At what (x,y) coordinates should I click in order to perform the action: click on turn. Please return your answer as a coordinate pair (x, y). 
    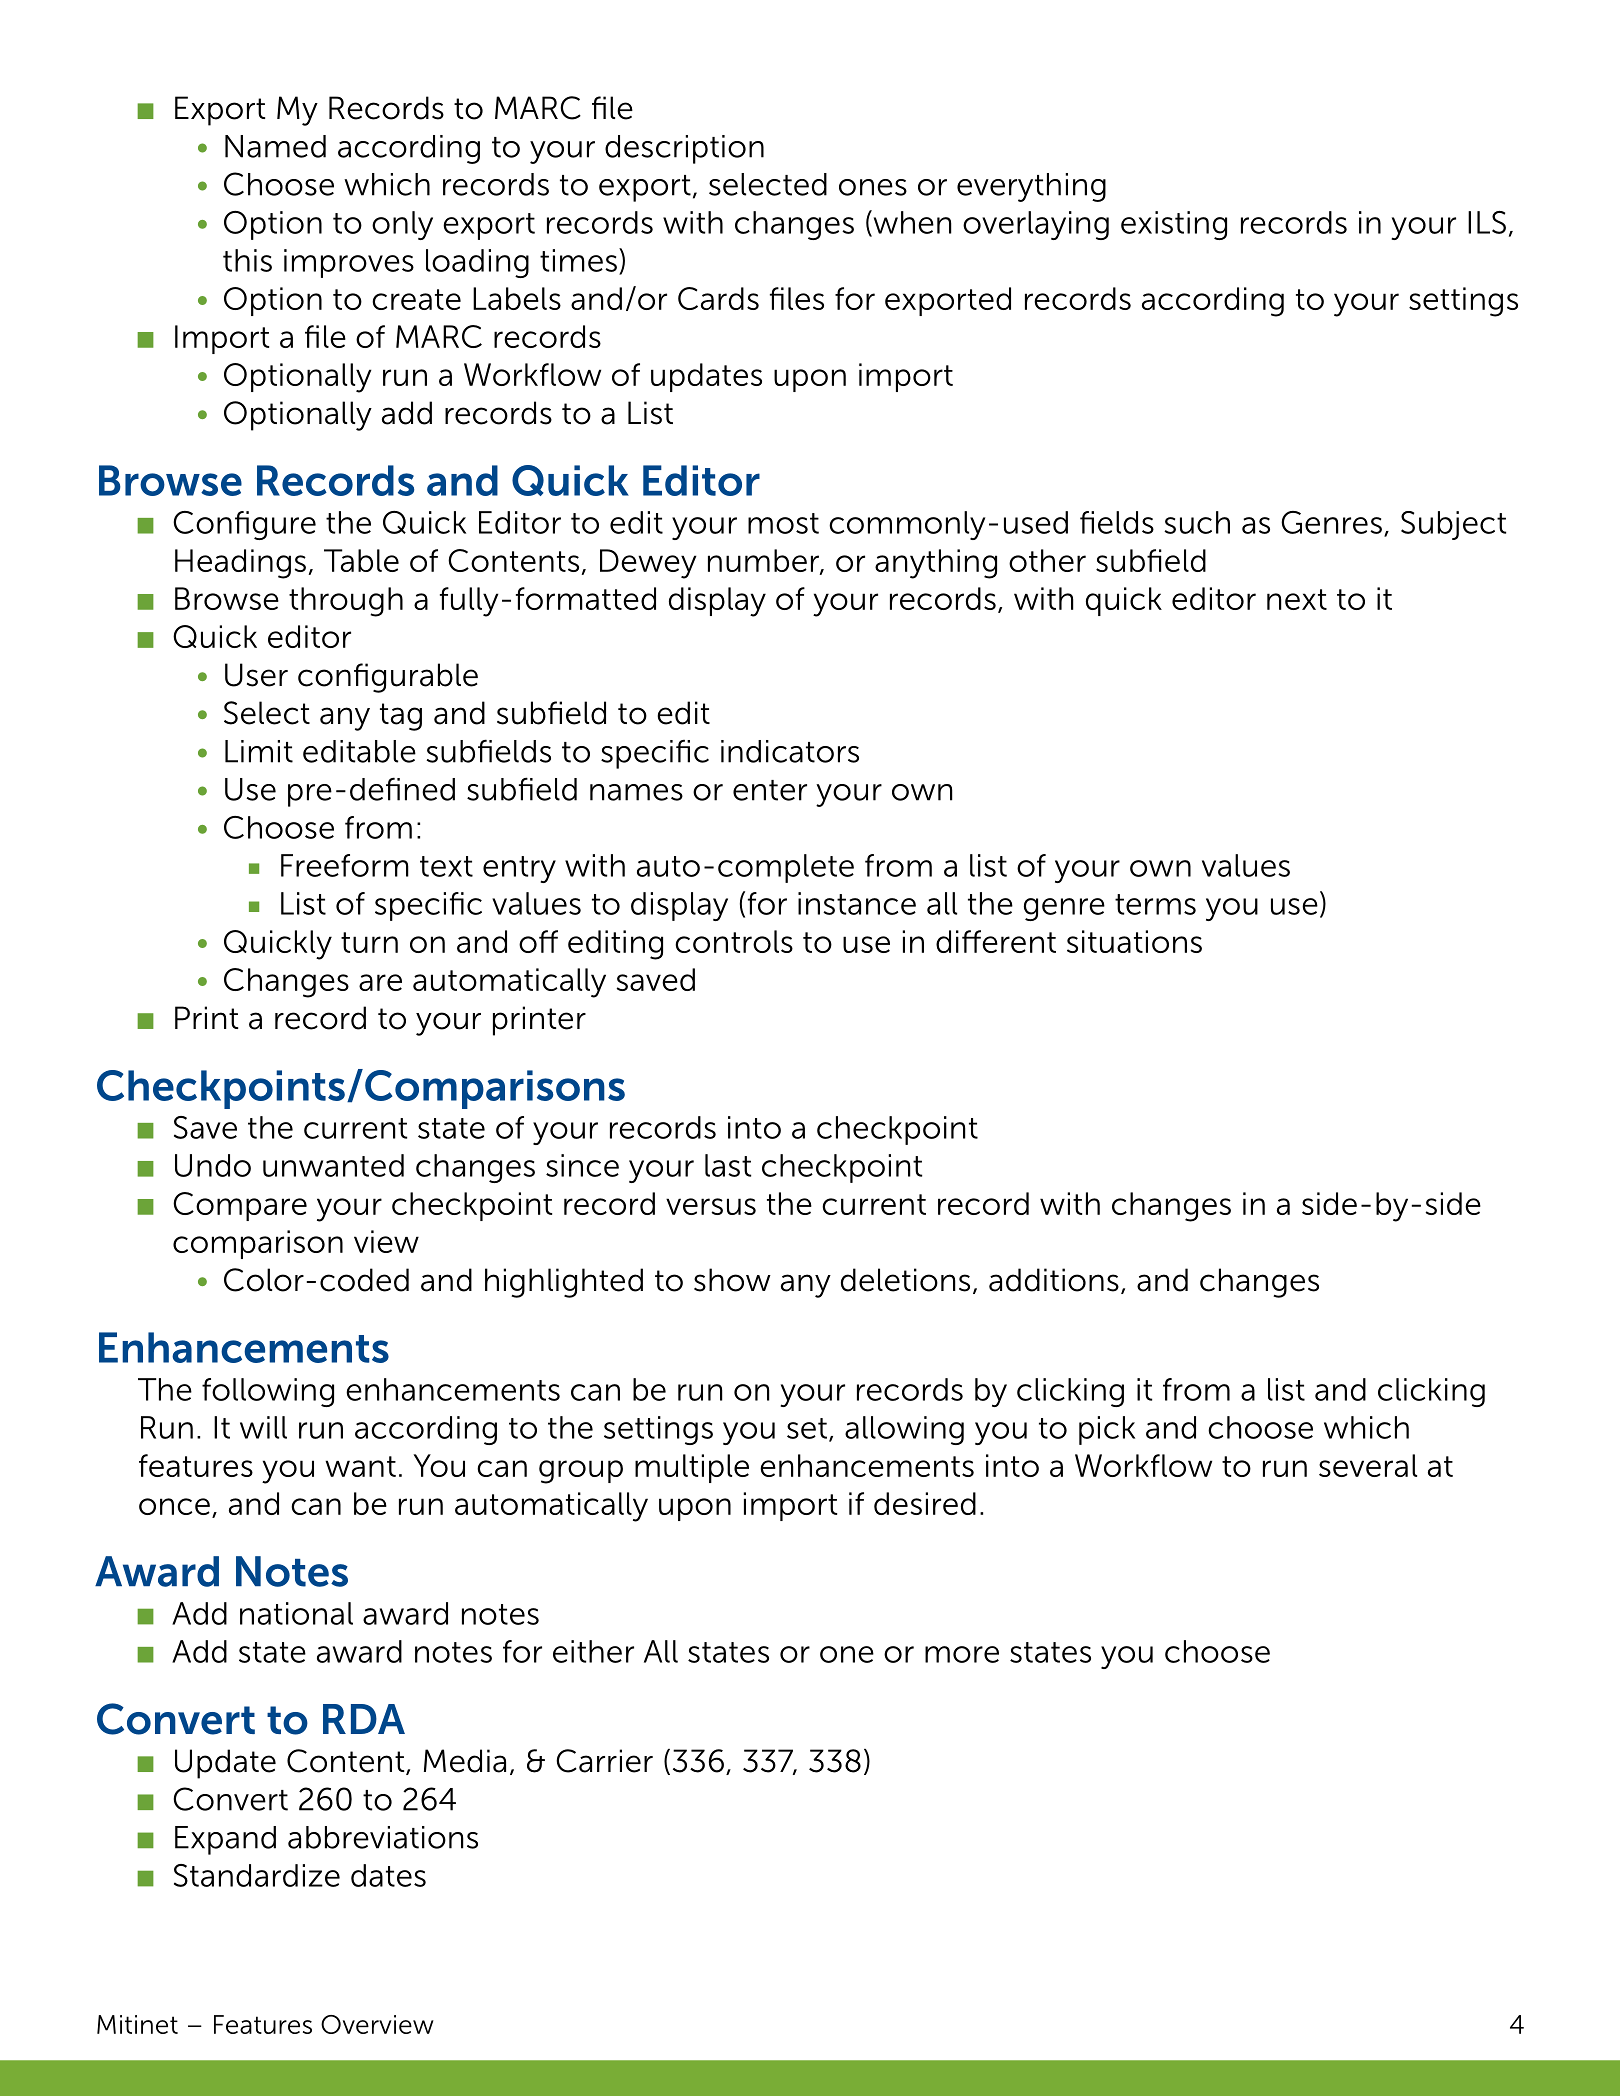
    Looking at the image, I should click on (369, 942).
